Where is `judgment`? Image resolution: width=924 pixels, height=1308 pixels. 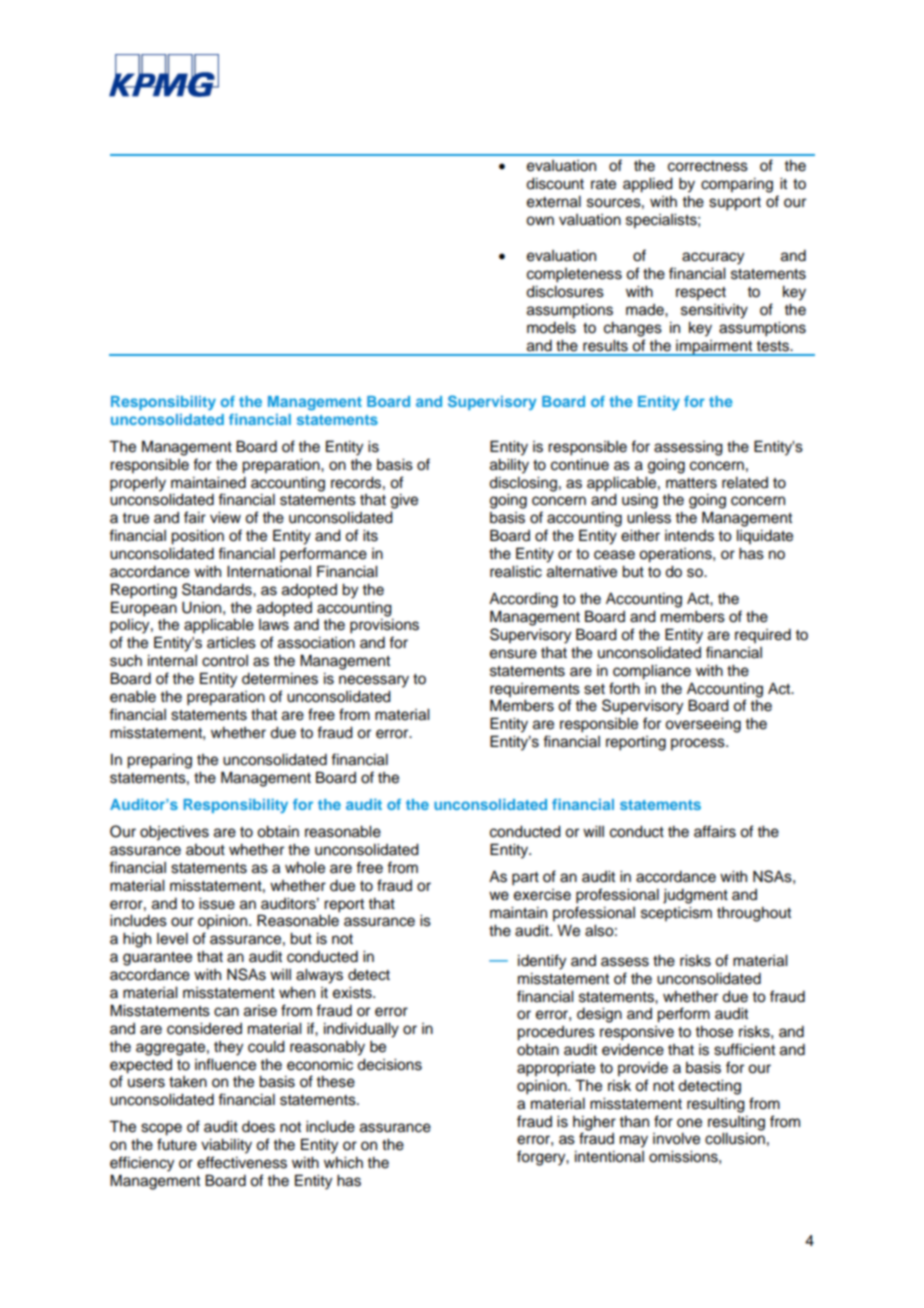 judgment is located at coordinates (695, 896).
